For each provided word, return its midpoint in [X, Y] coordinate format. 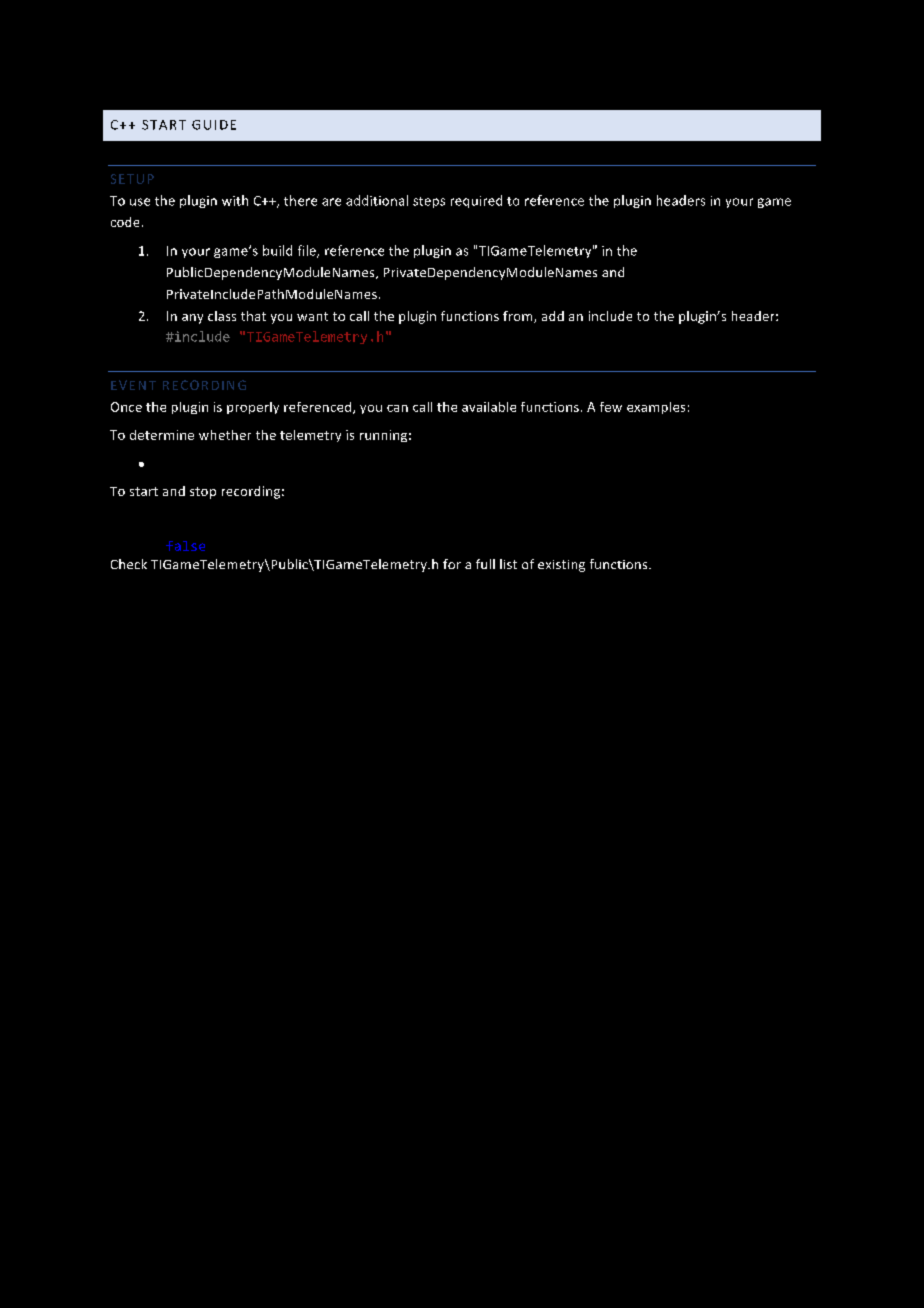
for [452, 564]
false [185, 546]
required [476, 201]
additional [377, 200]
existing [561, 566]
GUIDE [214, 125]
